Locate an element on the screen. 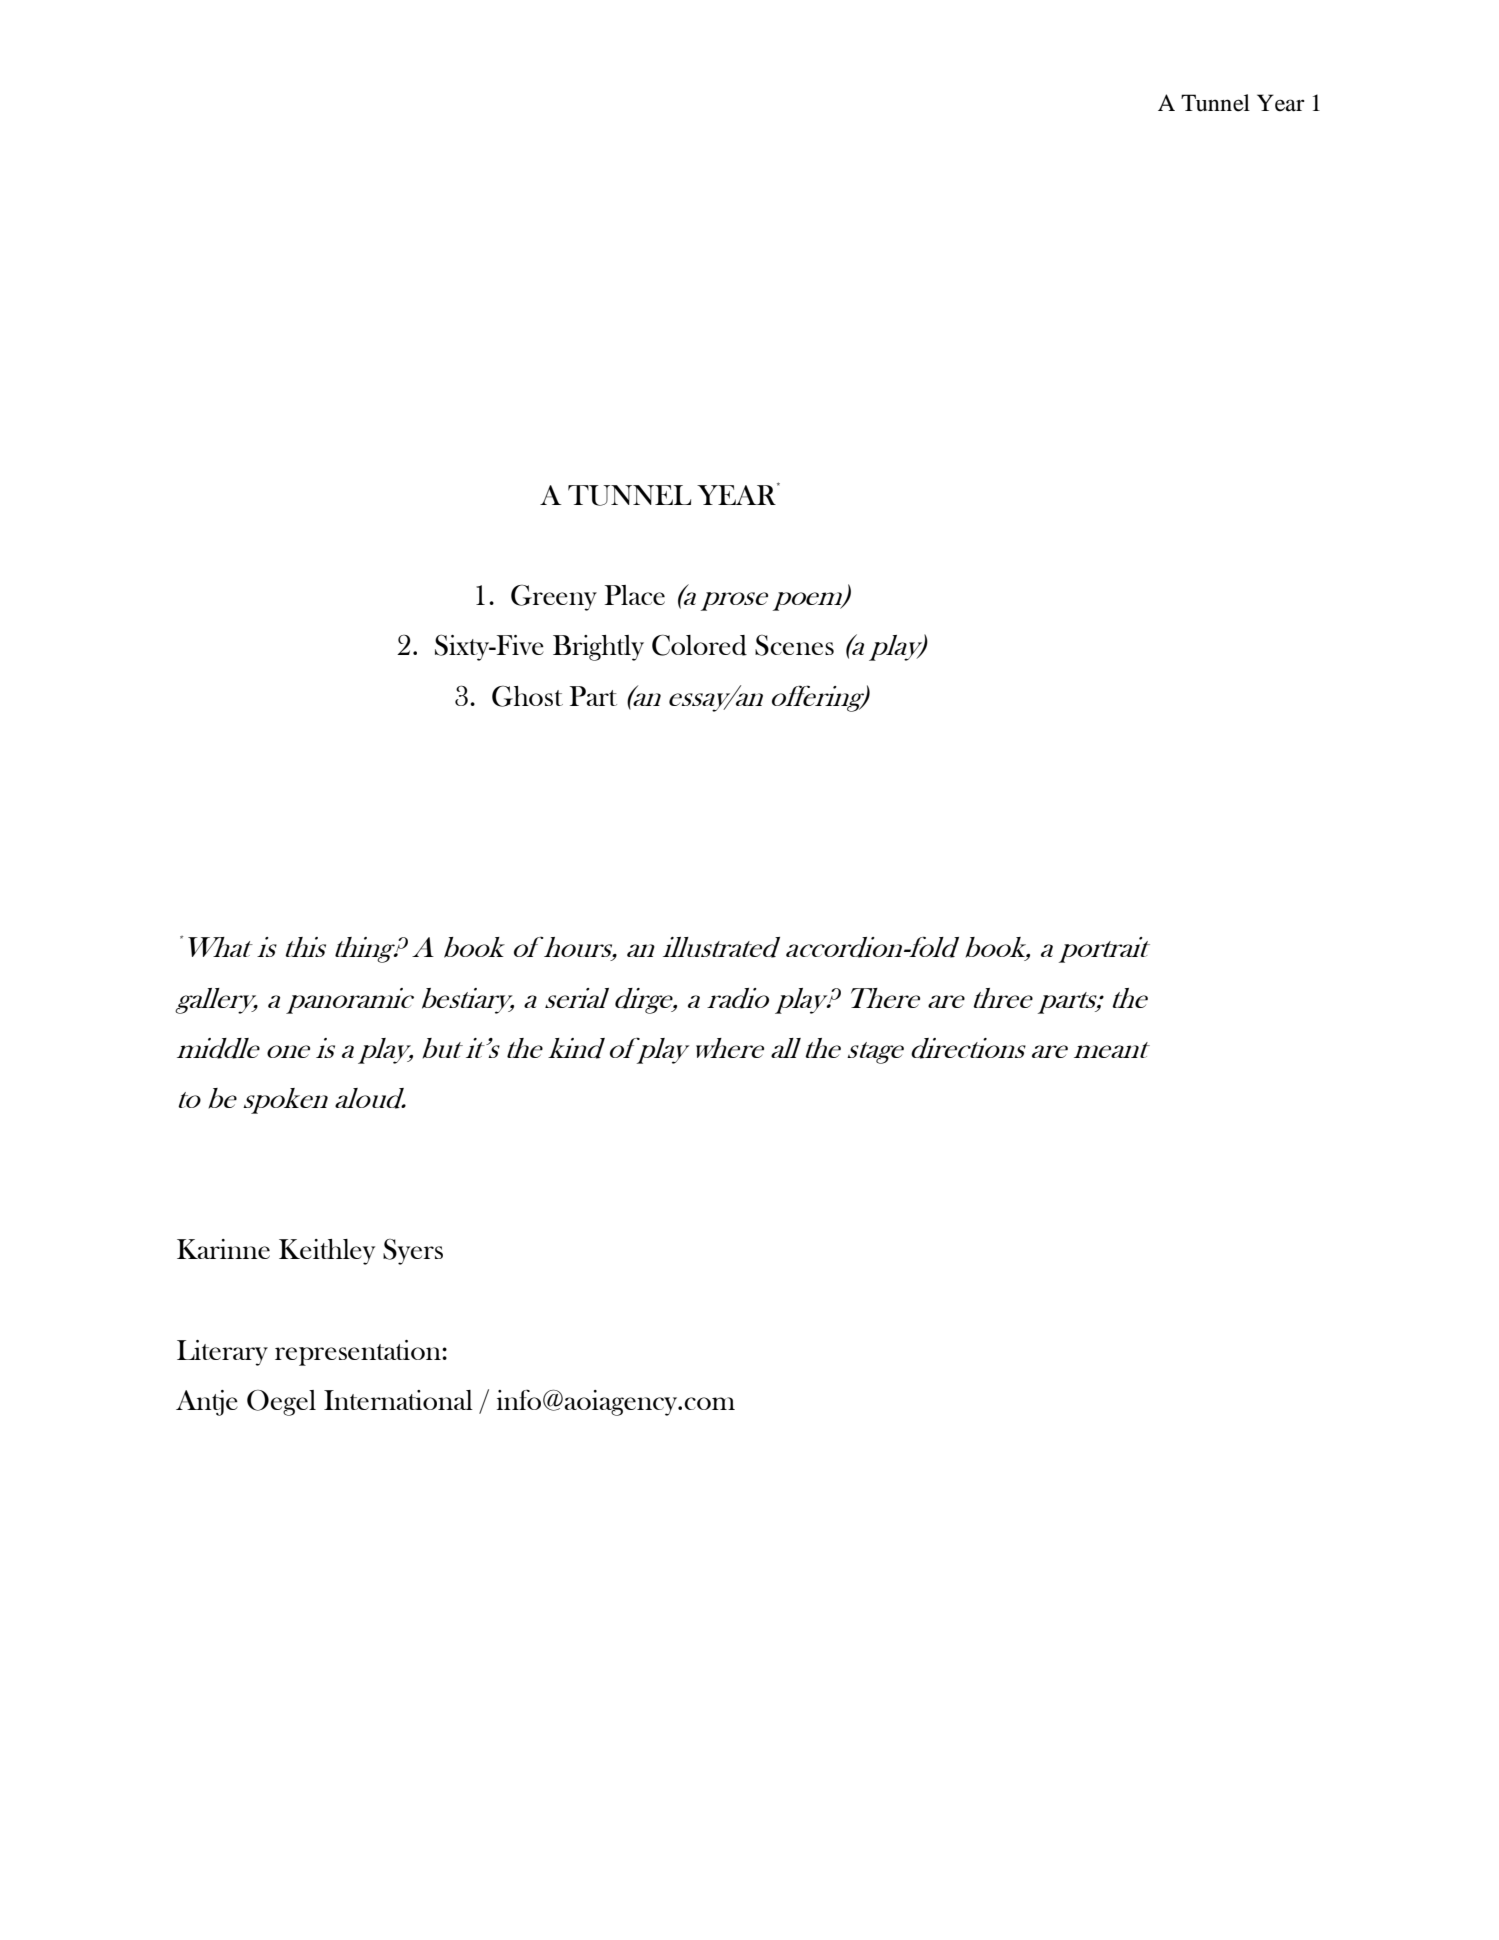 Image resolution: width=1499 pixels, height=1940 pixels. Ghost is located at coordinates (527, 696).
